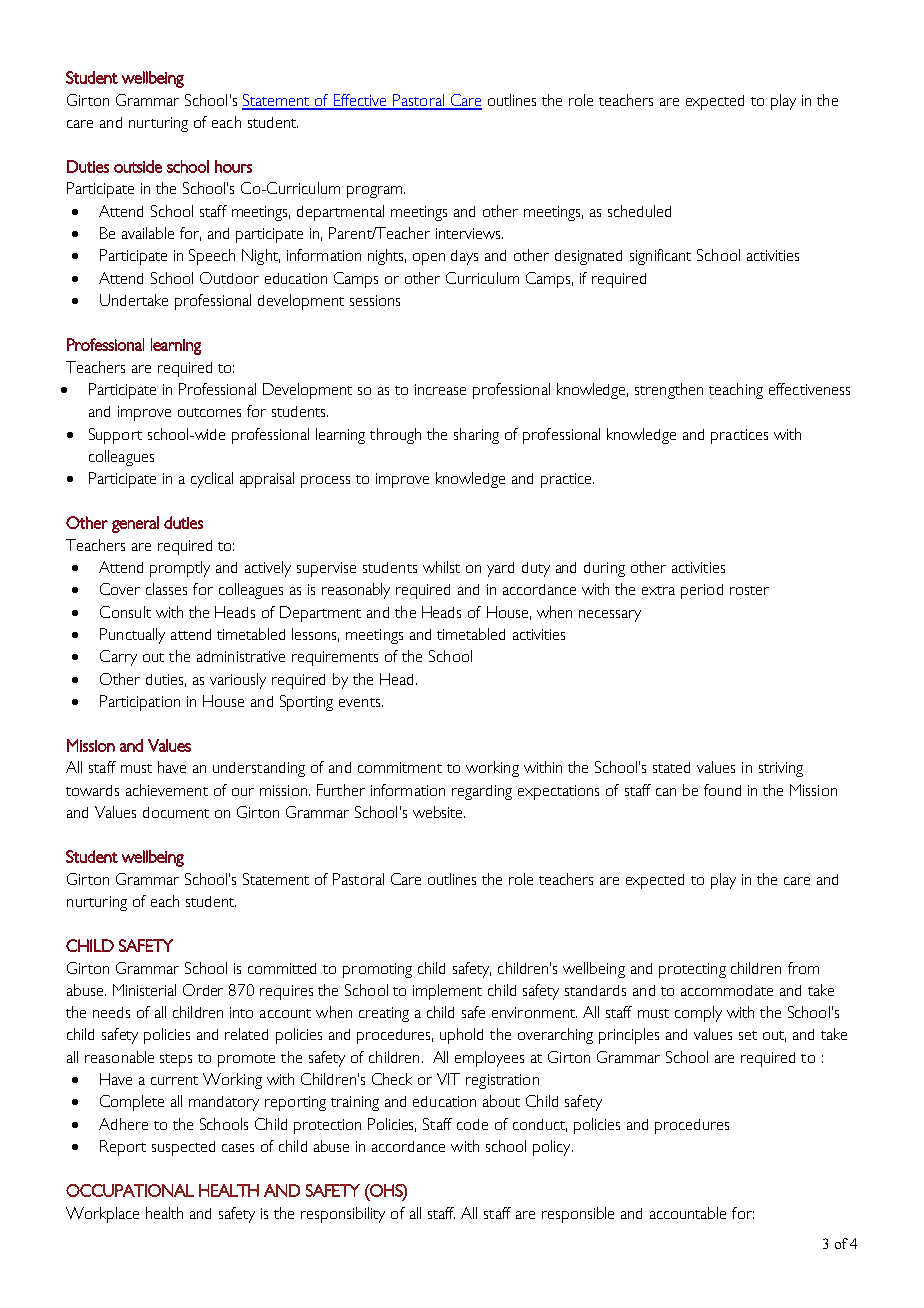 The width and height of the screenshot is (924, 1308). What do you see at coordinates (639, 211) in the screenshot?
I see `scheduled` at bounding box center [639, 211].
